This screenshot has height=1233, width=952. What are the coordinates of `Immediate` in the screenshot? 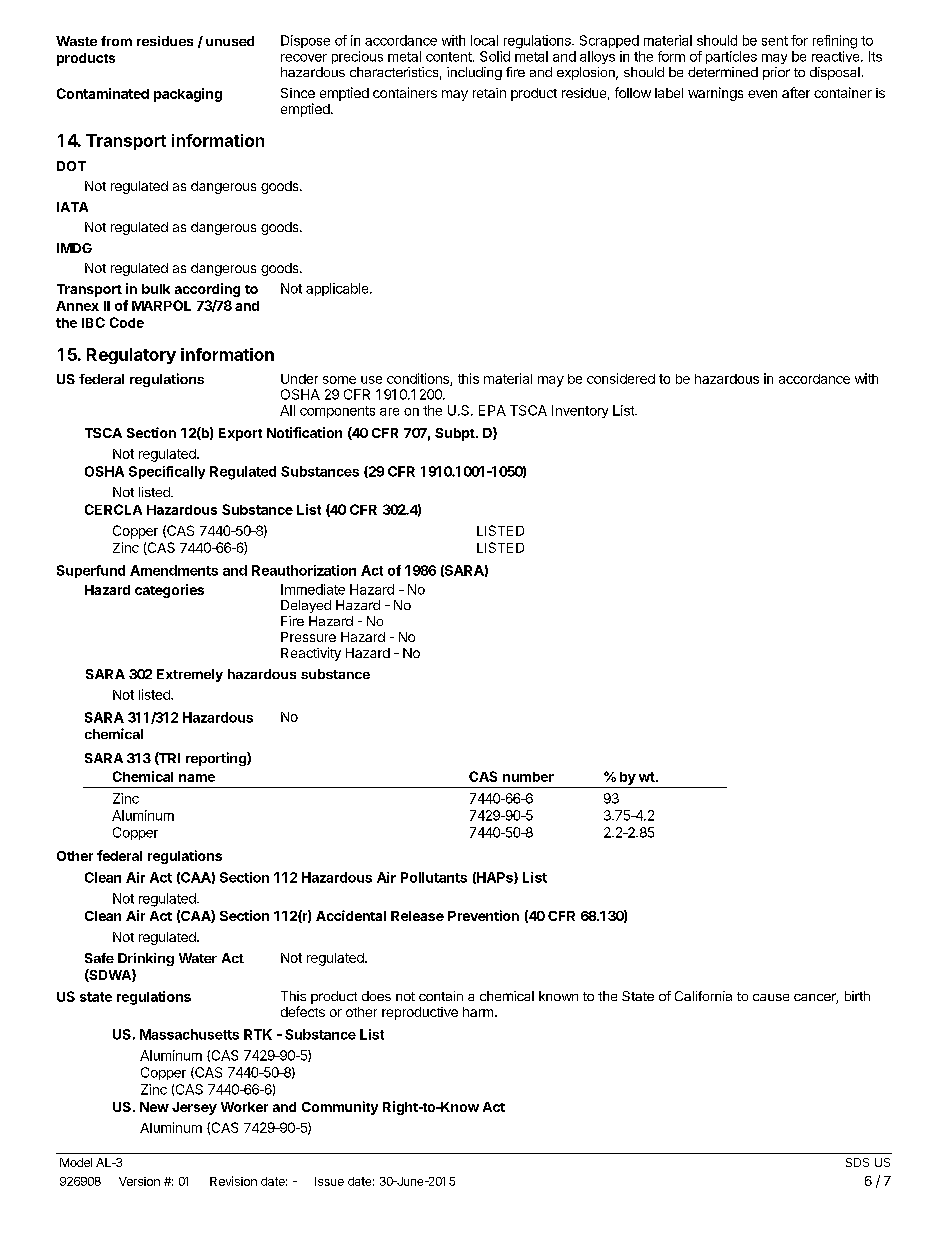 It's located at (313, 589).
